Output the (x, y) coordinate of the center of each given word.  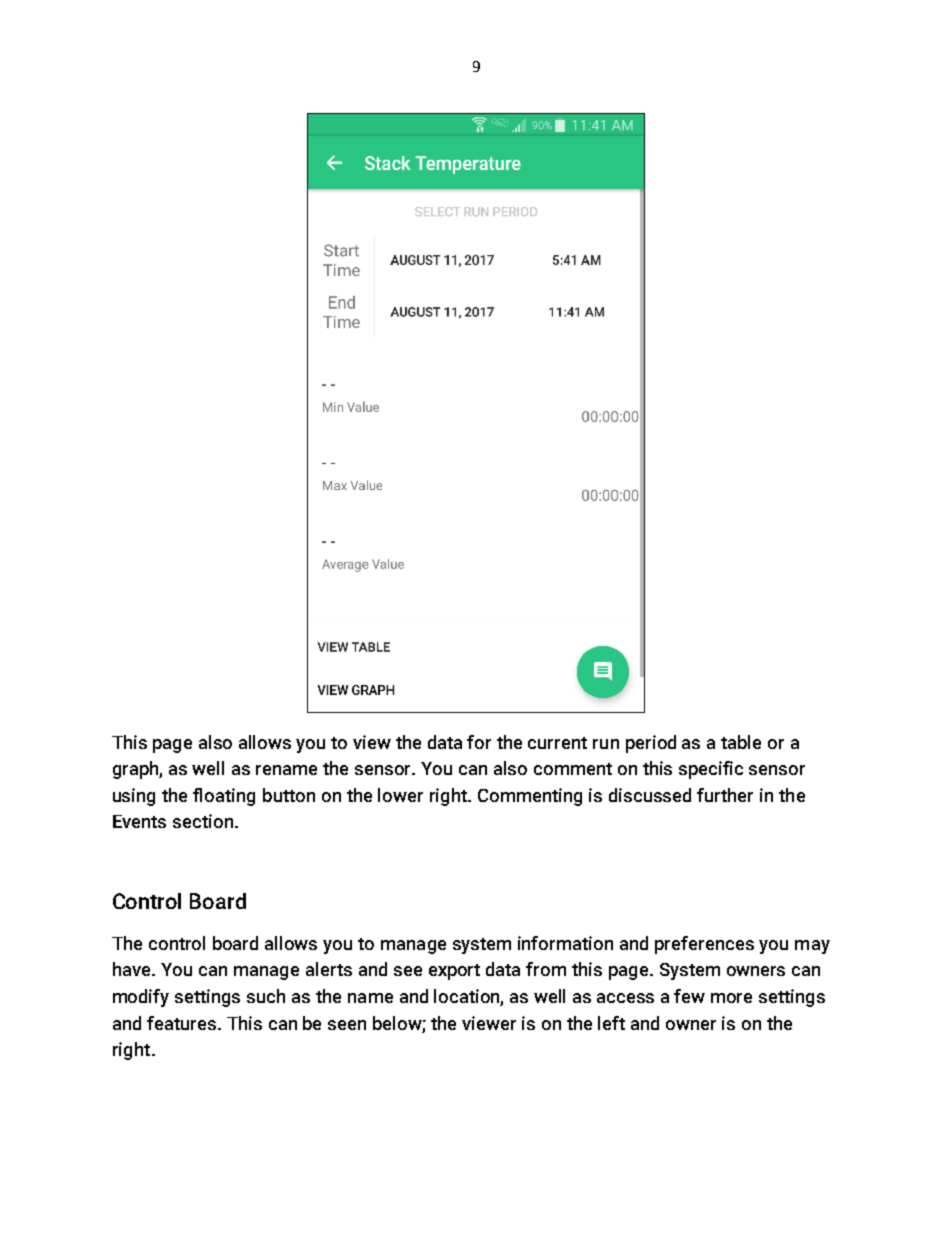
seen (347, 1025)
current (557, 743)
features (183, 1023)
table (741, 742)
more (731, 998)
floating (224, 797)
